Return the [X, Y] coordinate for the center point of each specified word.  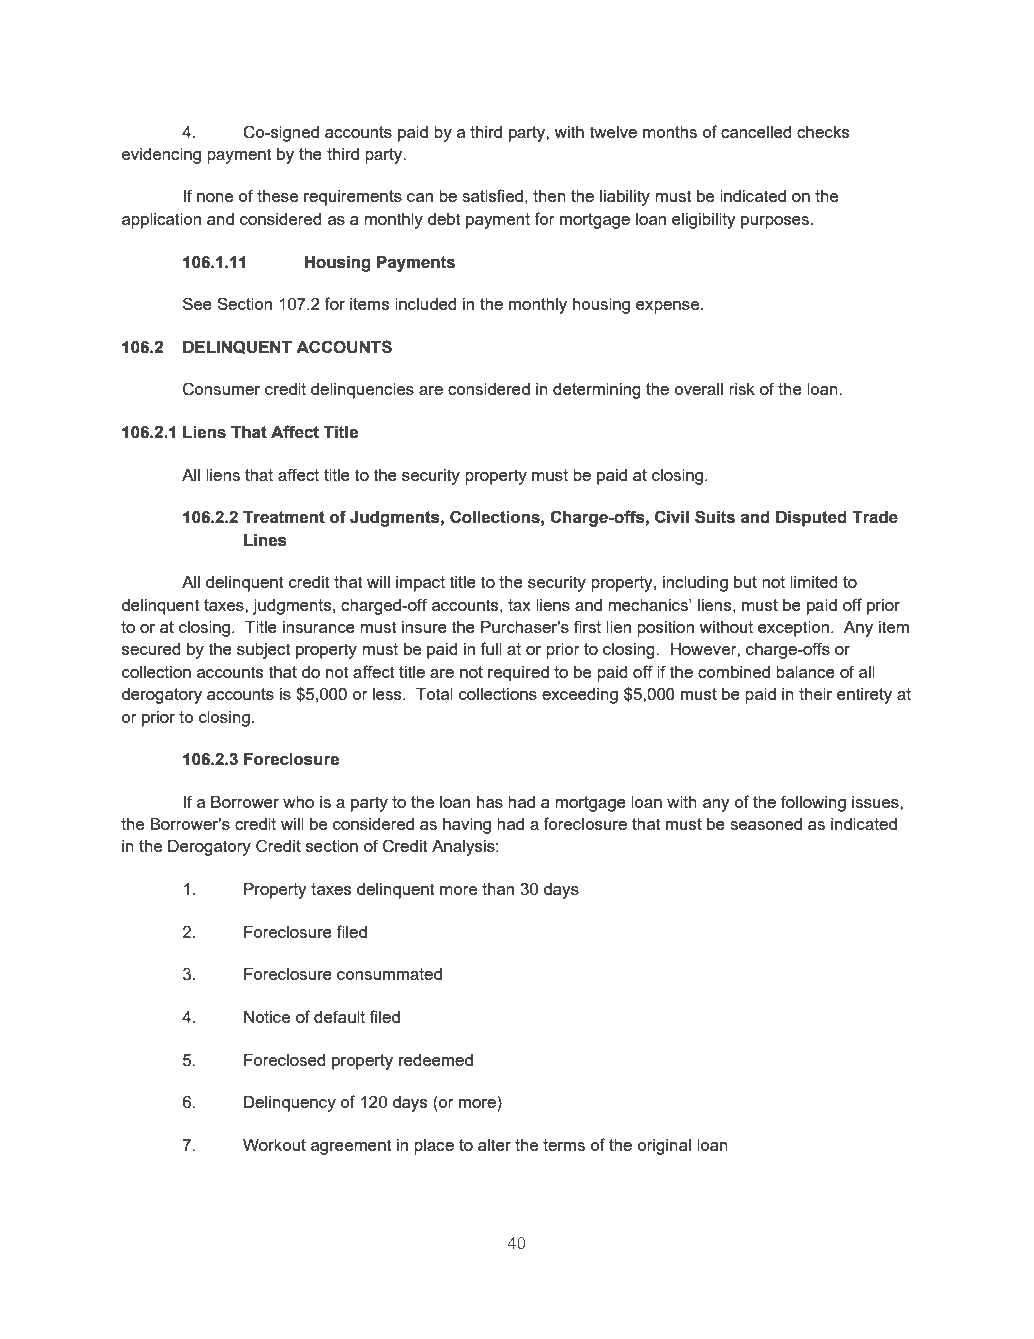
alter [494, 1145]
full [491, 648]
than [498, 889]
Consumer [221, 389]
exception [793, 629]
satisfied [492, 195]
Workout [274, 1145]
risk [742, 389]
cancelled [756, 132]
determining [597, 391]
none [215, 197]
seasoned [766, 824]
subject [264, 651]
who [298, 802]
